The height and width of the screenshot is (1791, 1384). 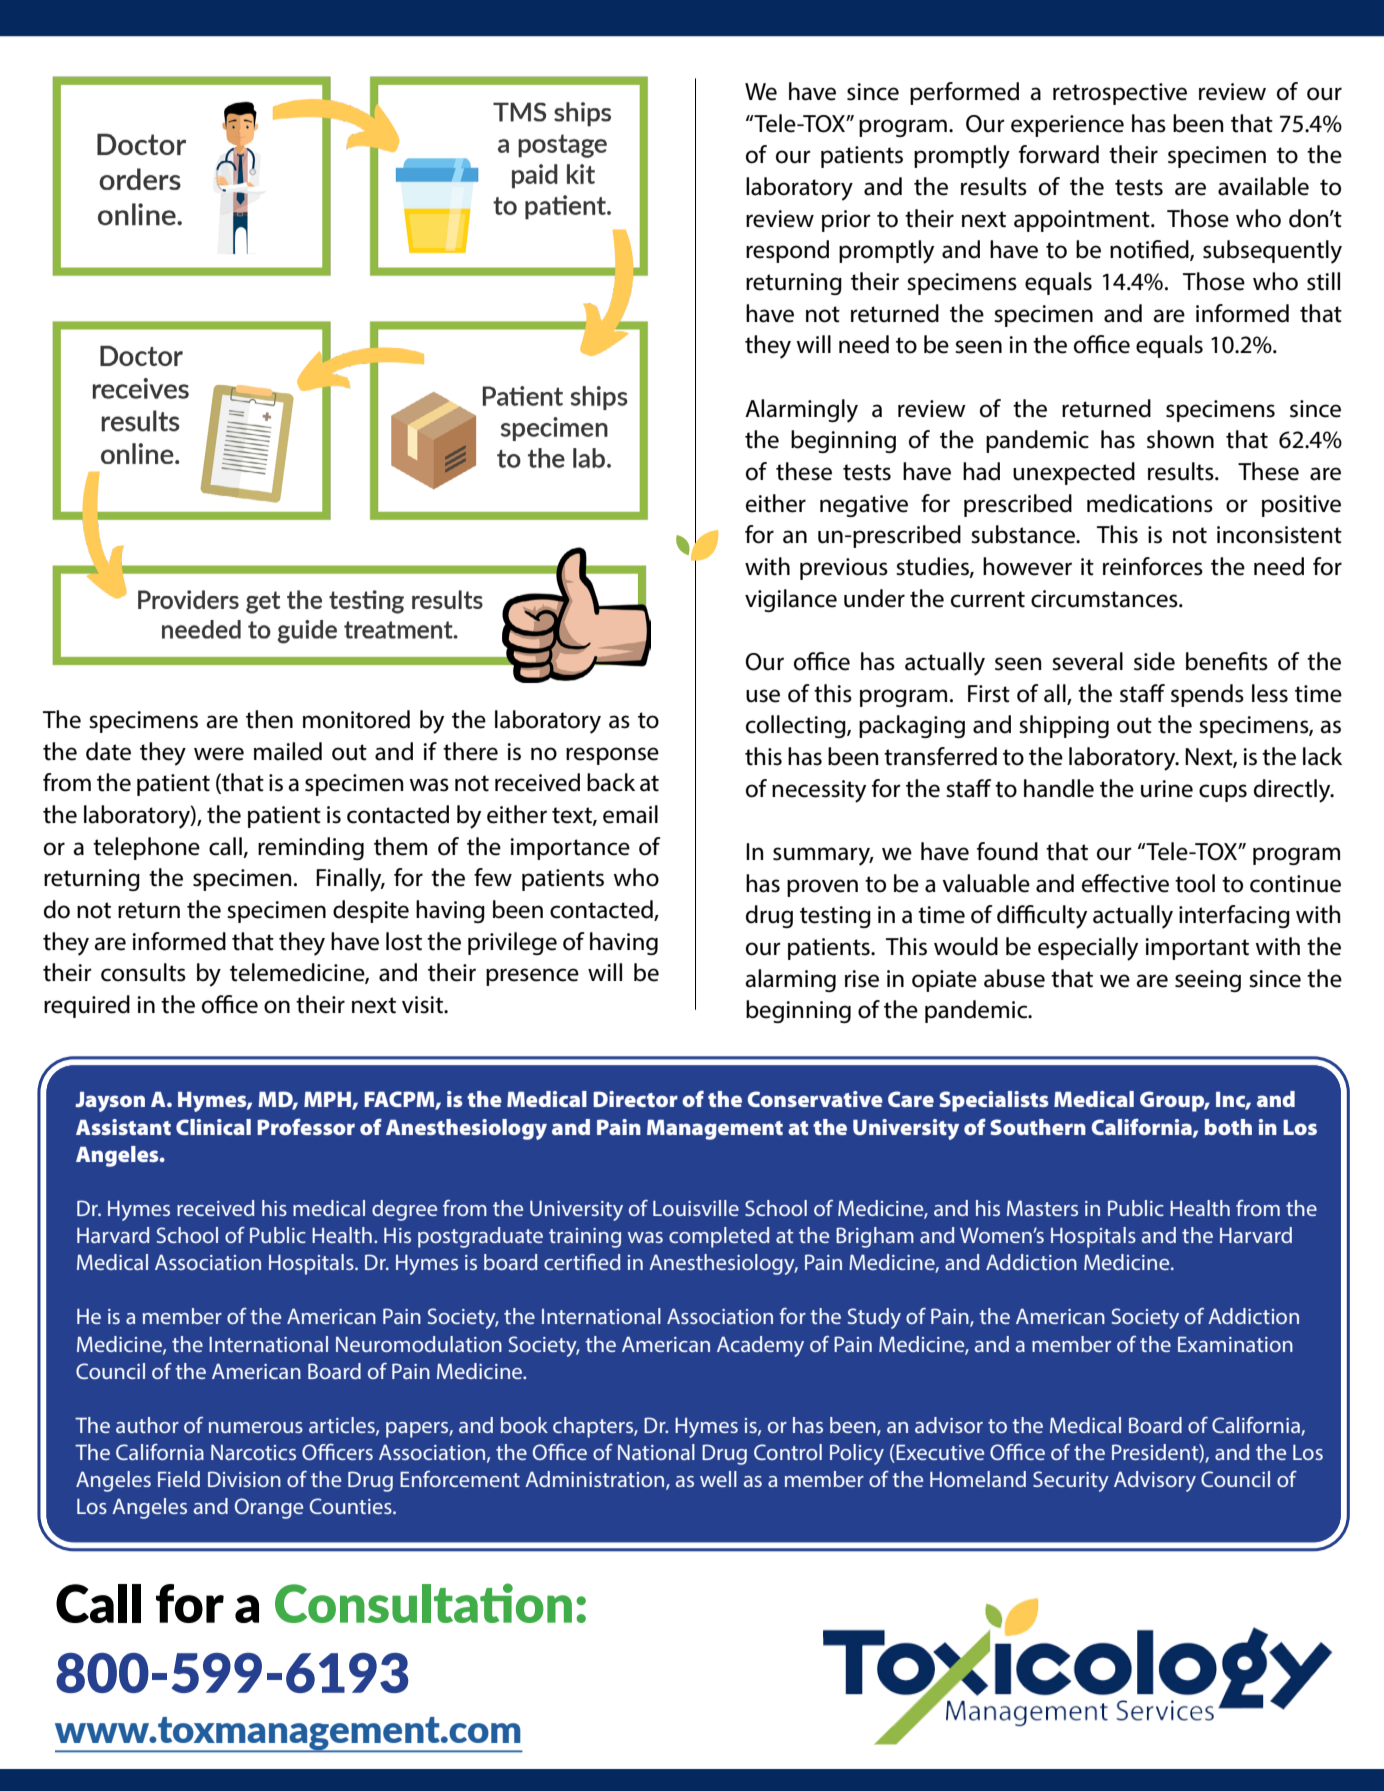 What do you see at coordinates (718, 1479) in the screenshot?
I see `well` at bounding box center [718, 1479].
